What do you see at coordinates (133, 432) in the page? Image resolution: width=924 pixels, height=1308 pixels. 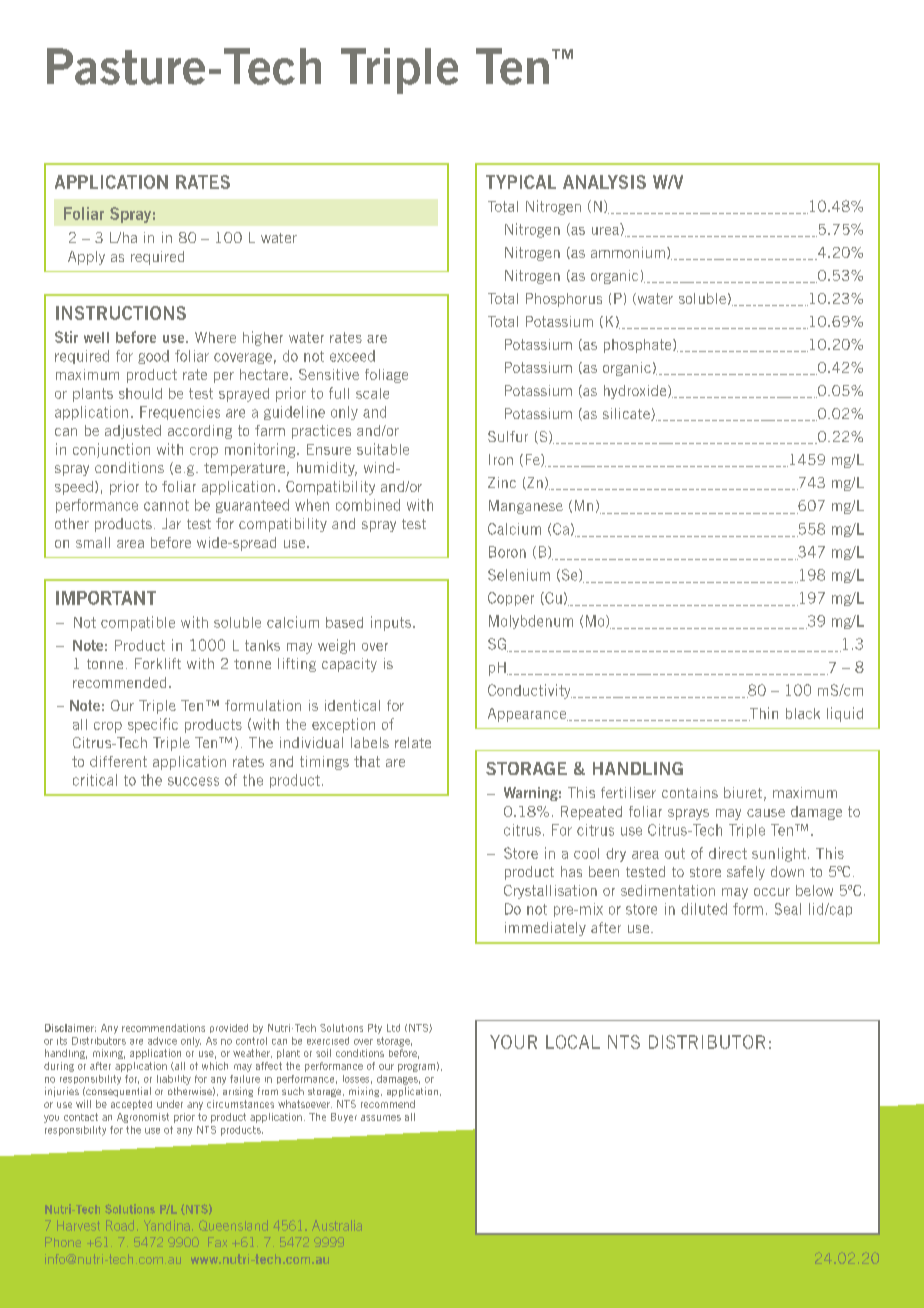 I see `adjusted` at bounding box center [133, 432].
